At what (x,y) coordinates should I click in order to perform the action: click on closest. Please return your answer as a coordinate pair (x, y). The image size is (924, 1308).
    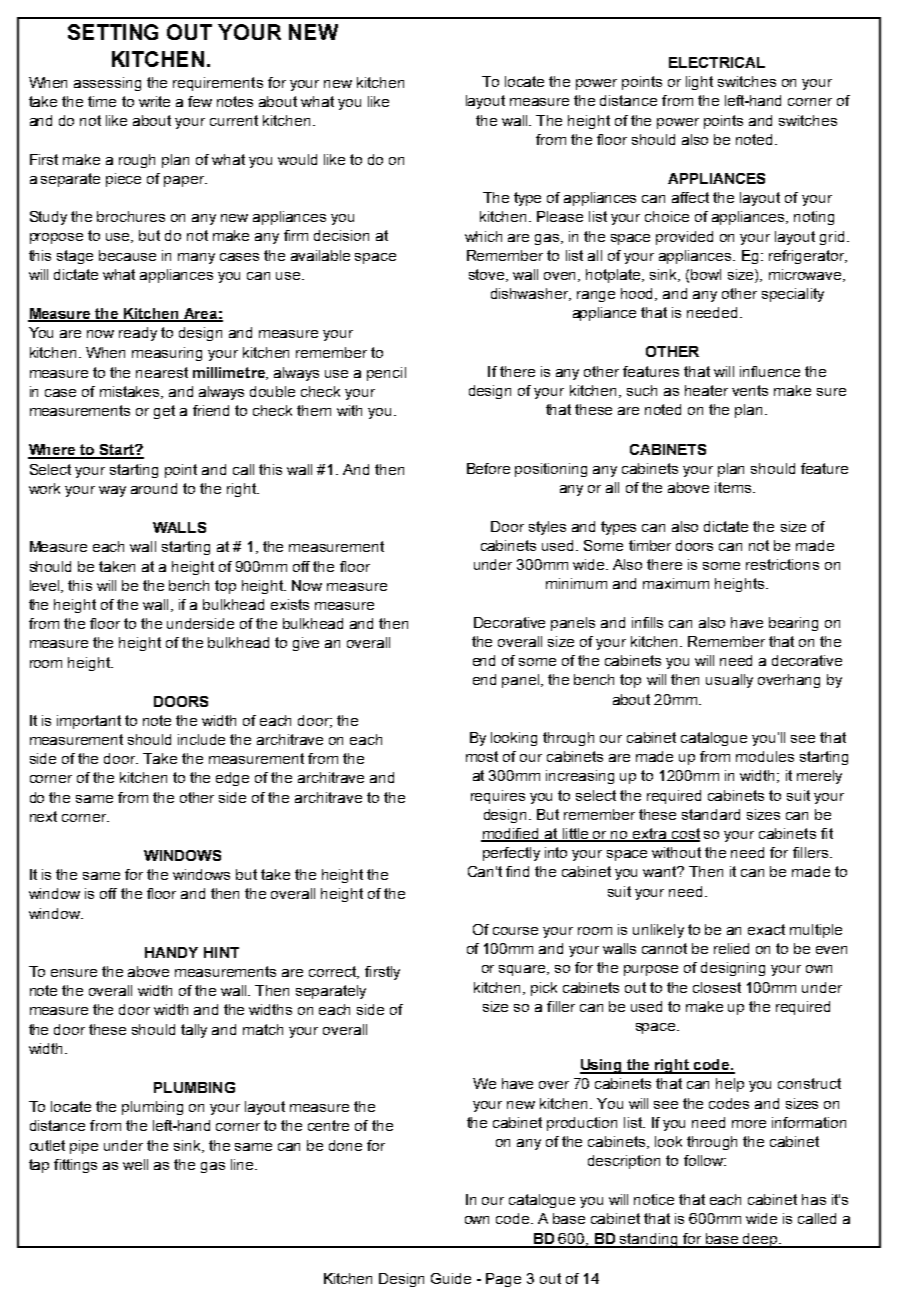
    Looking at the image, I should click on (717, 987).
